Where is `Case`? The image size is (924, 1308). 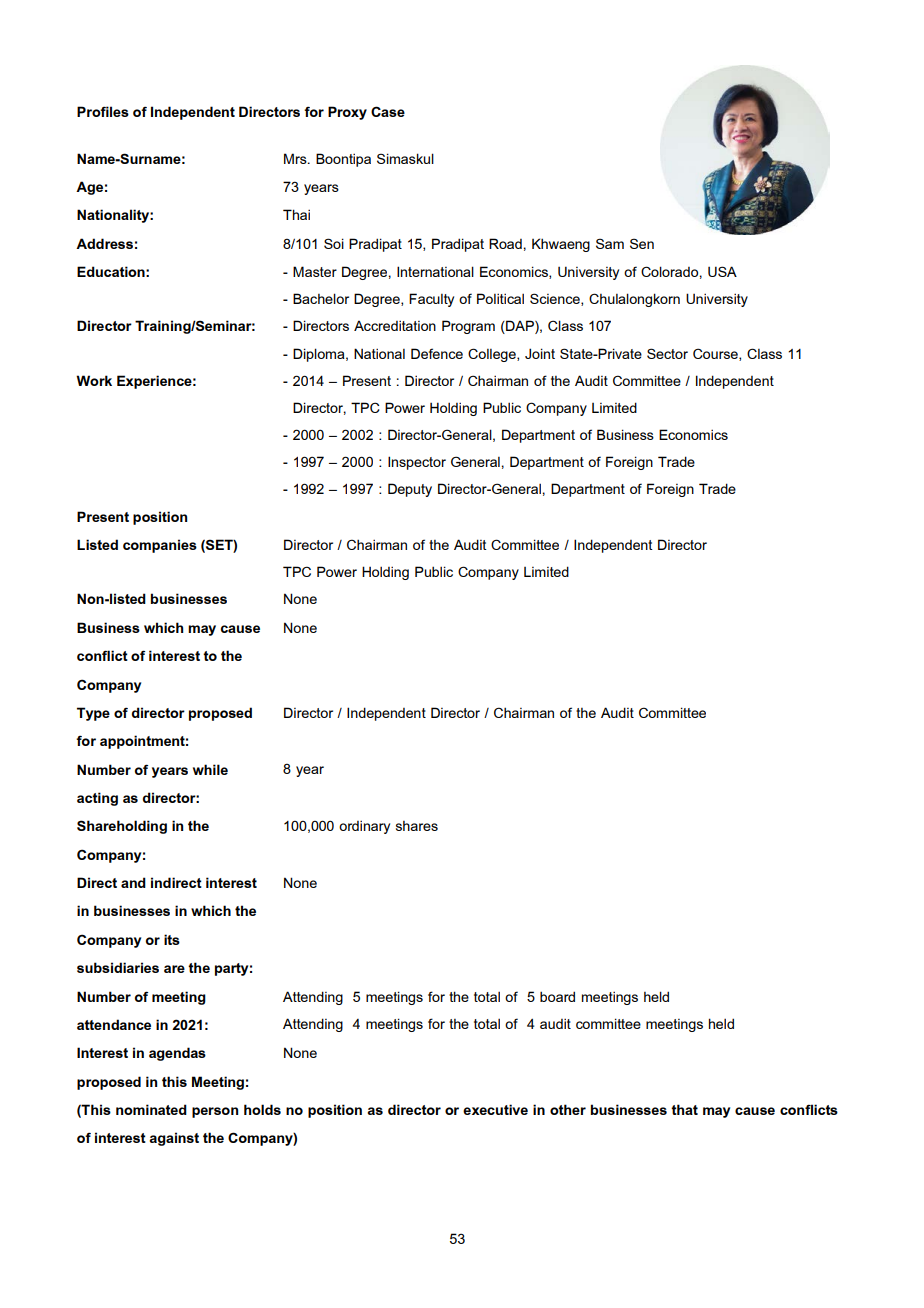 Case is located at coordinates (388, 111).
